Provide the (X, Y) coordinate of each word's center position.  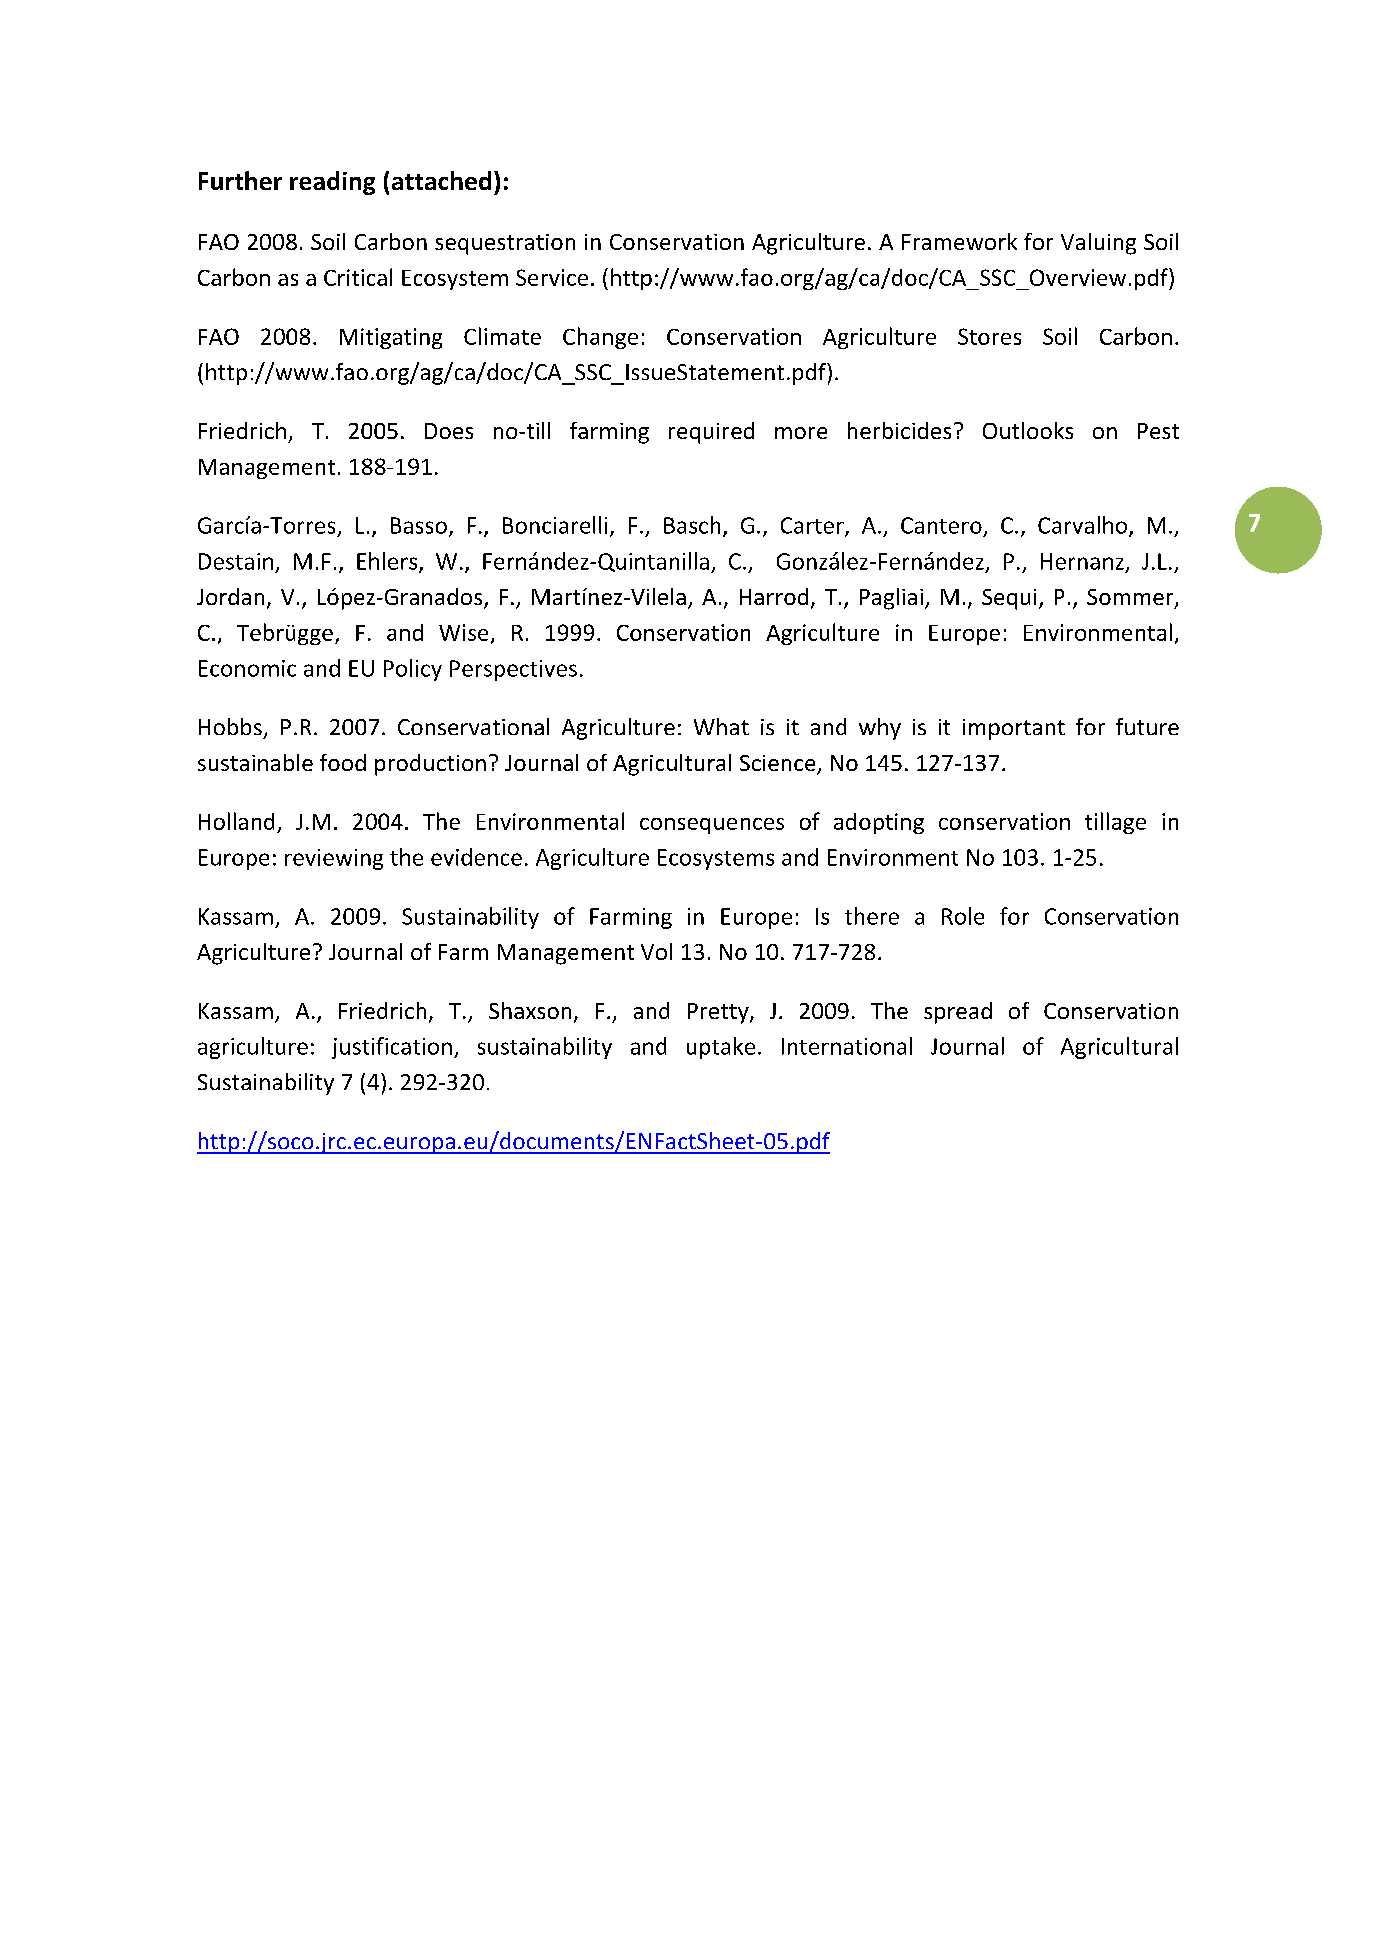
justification (392, 1048)
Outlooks (1028, 430)
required (711, 433)
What (721, 726)
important (1014, 729)
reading (332, 183)
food (343, 762)
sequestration (505, 244)
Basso (419, 525)
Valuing (1098, 244)
